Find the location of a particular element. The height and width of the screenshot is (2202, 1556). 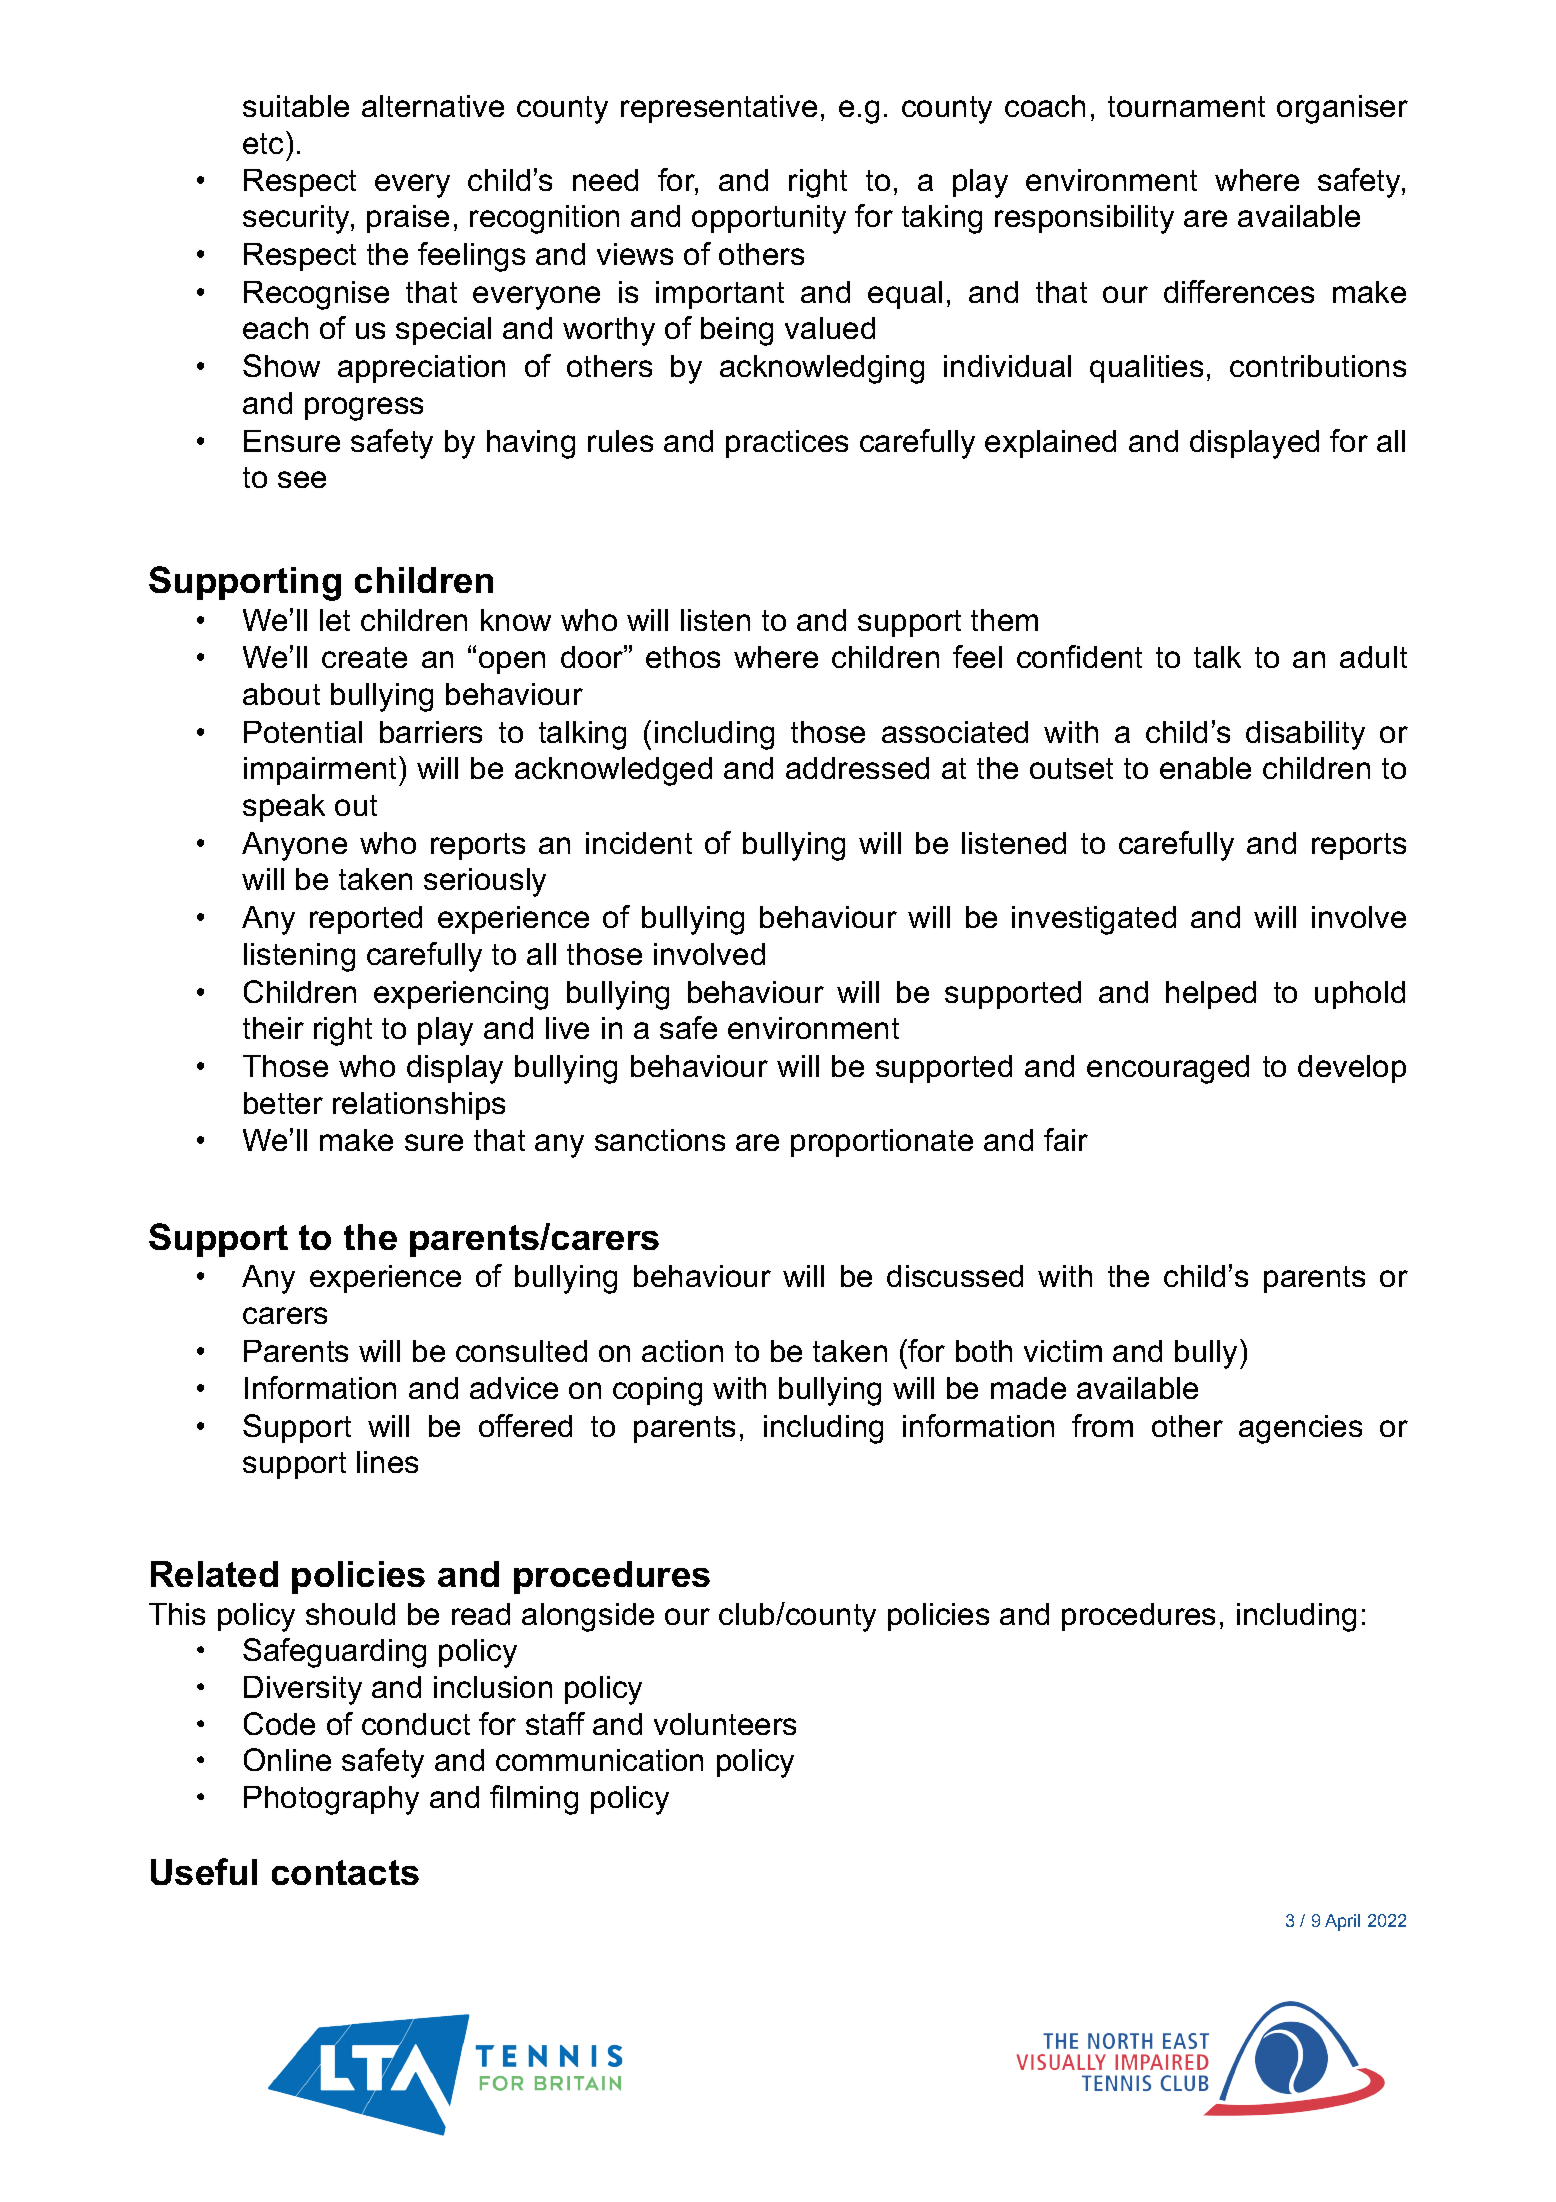

lines is located at coordinates (387, 1462).
